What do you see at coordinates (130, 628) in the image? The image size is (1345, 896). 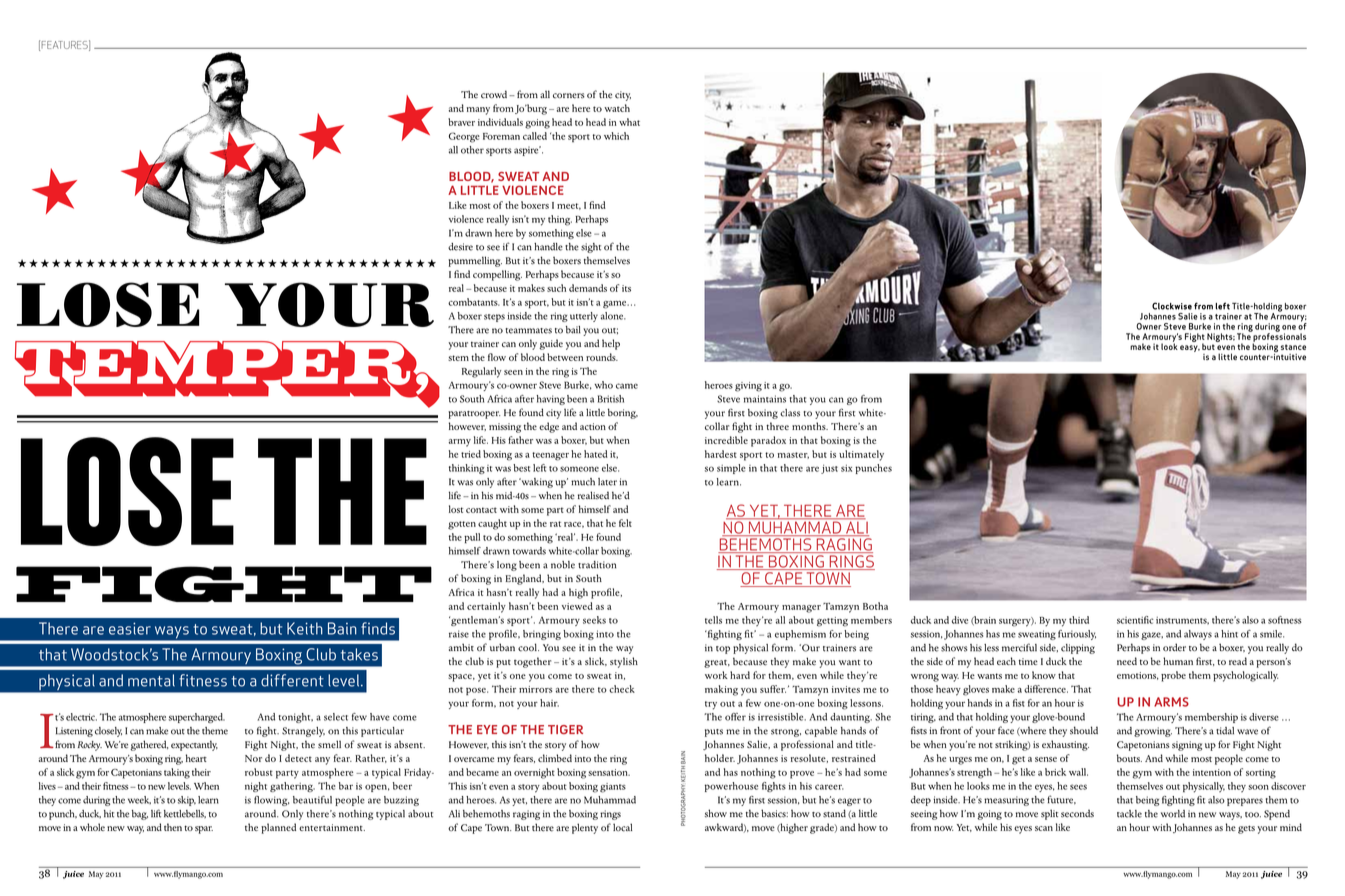 I see `easier` at bounding box center [130, 628].
